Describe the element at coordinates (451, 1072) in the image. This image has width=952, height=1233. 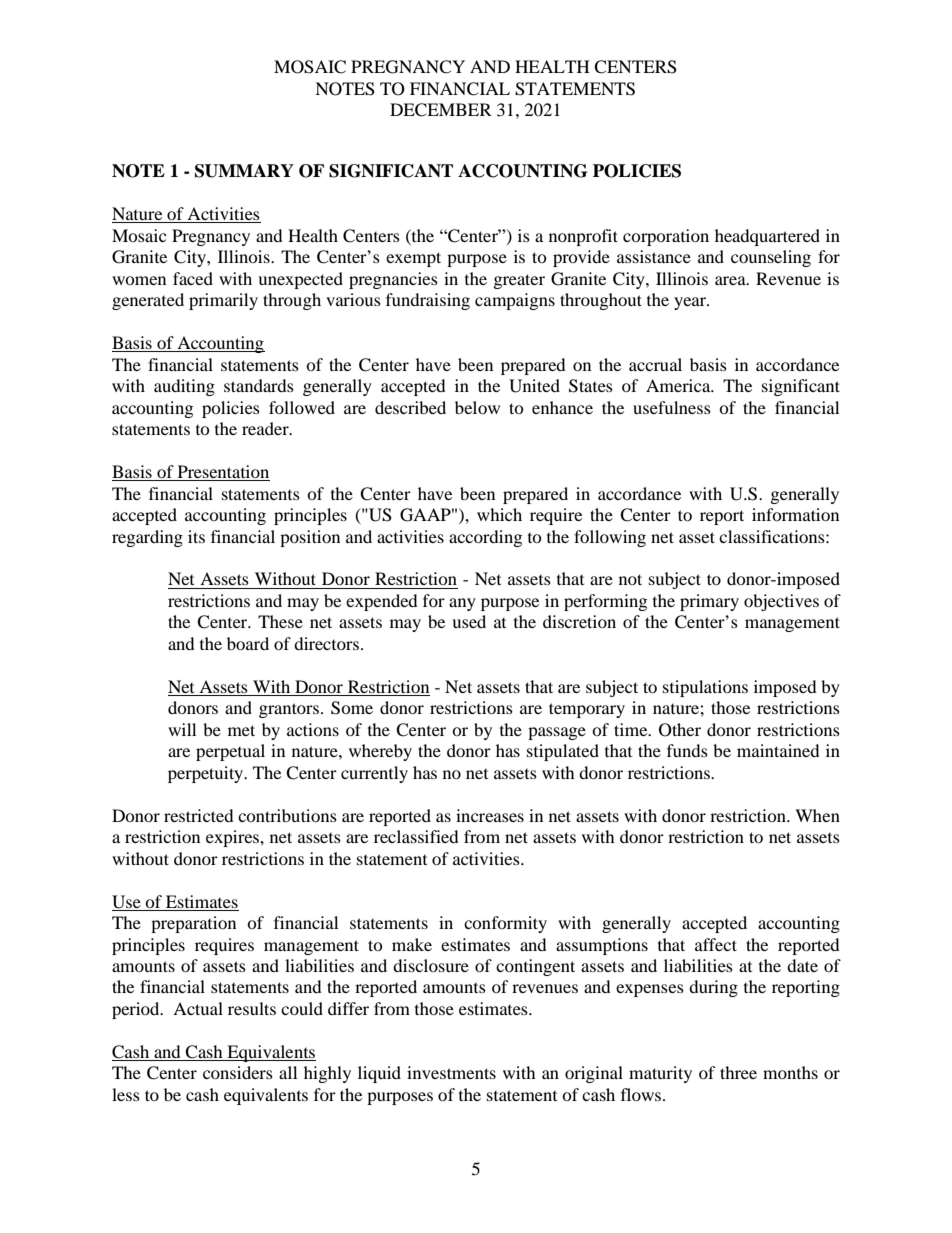
I see `investments` at that location.
